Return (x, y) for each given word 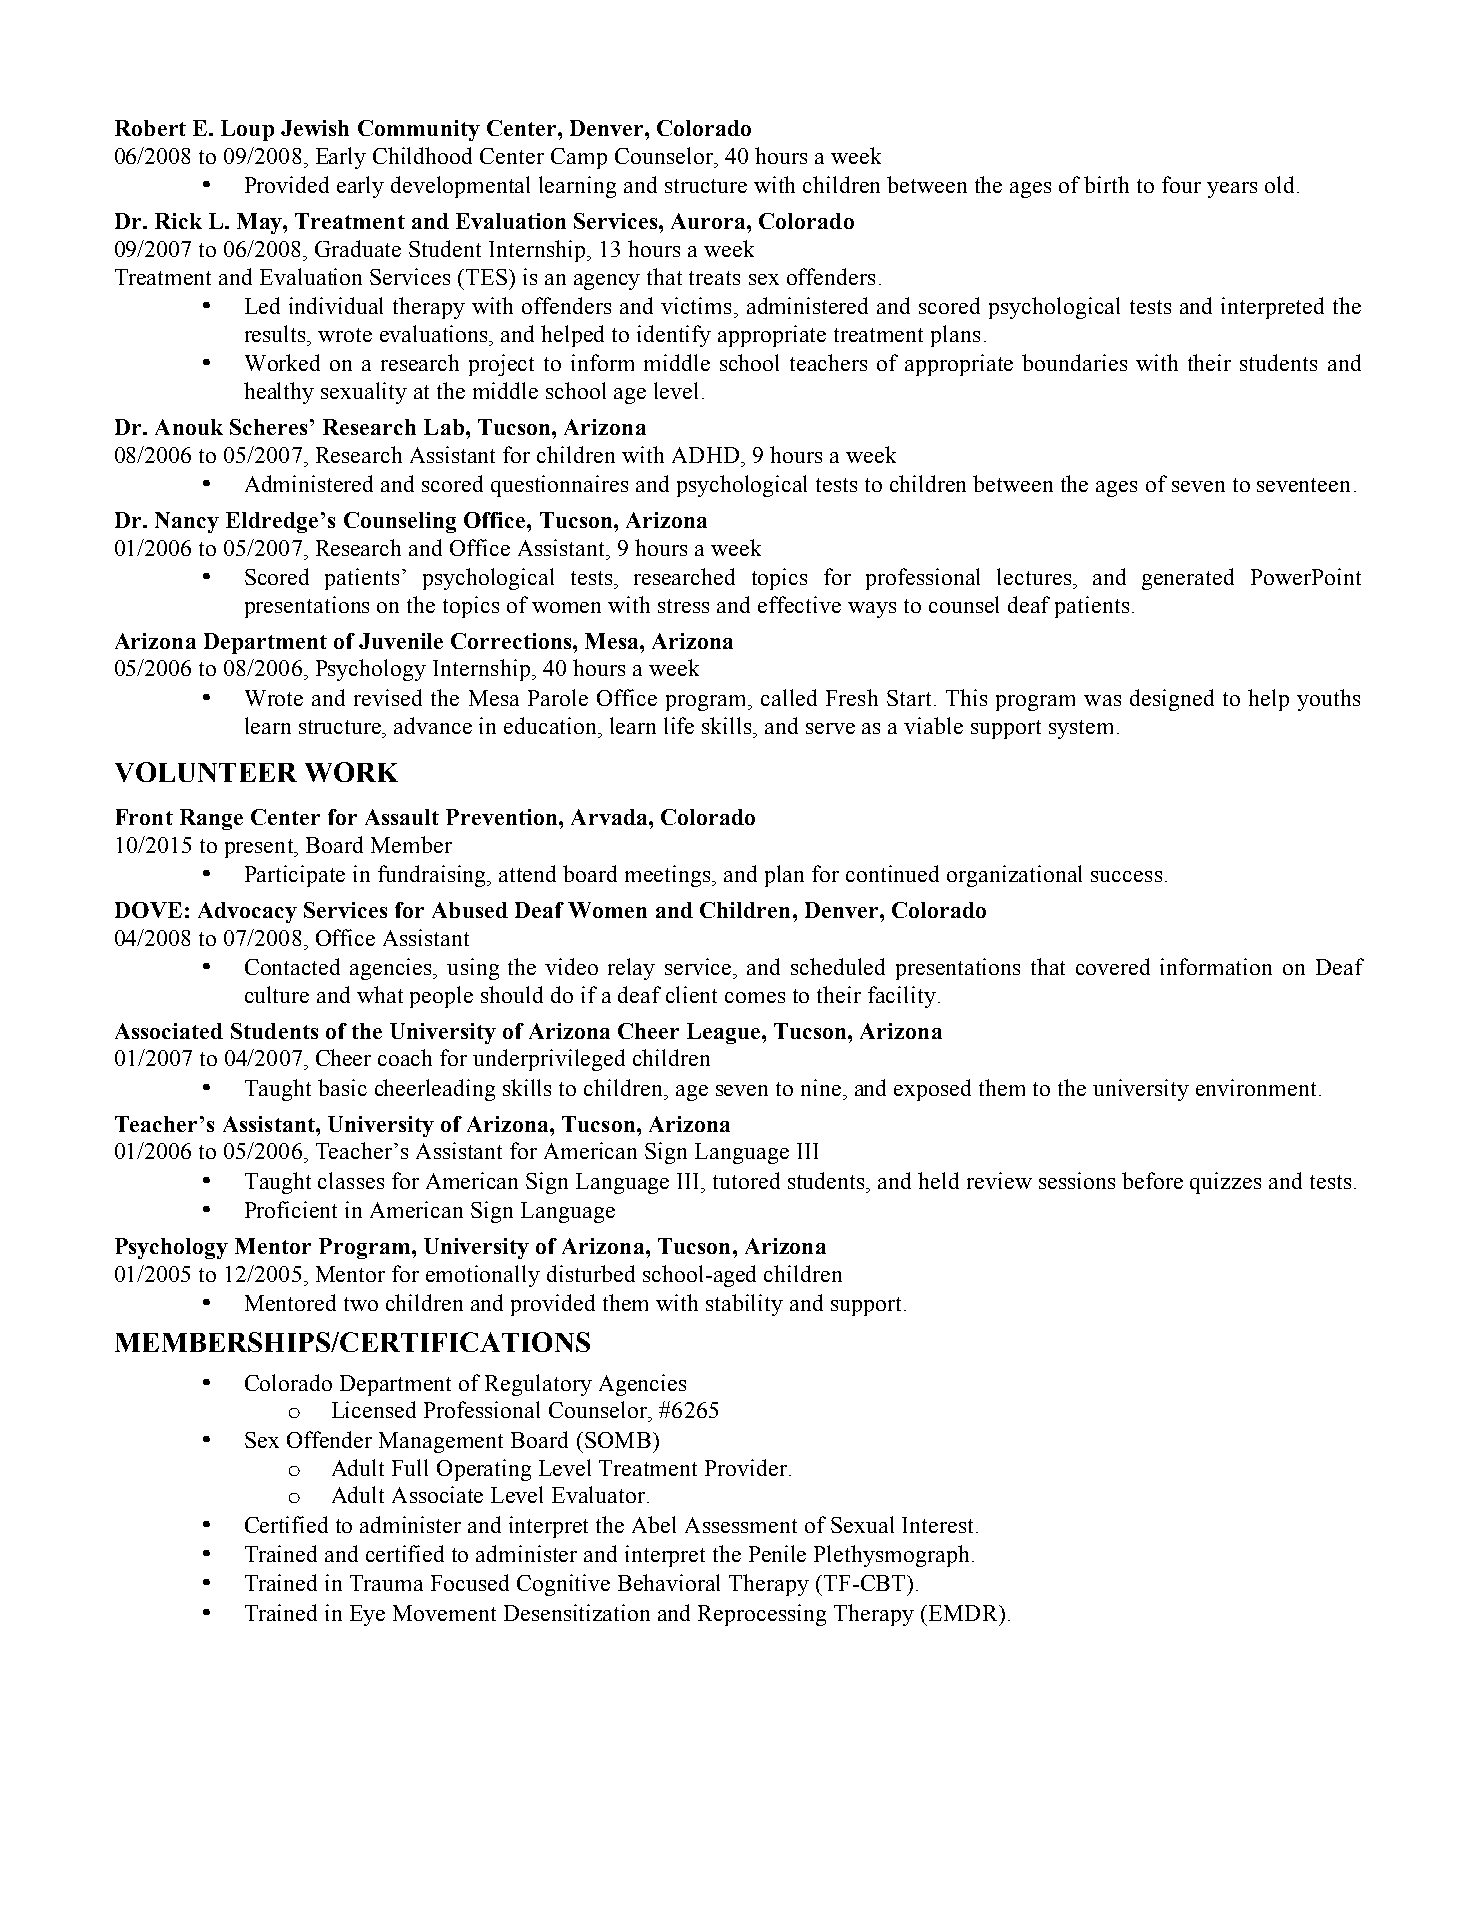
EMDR (963, 1613)
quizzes (1225, 1183)
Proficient (291, 1209)
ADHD (707, 455)
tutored (746, 1180)
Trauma (386, 1583)
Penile (777, 1553)
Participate (295, 876)
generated (1188, 579)
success (1126, 876)
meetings (669, 876)
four (1181, 184)
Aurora (709, 221)
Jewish (315, 128)
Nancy (187, 522)
